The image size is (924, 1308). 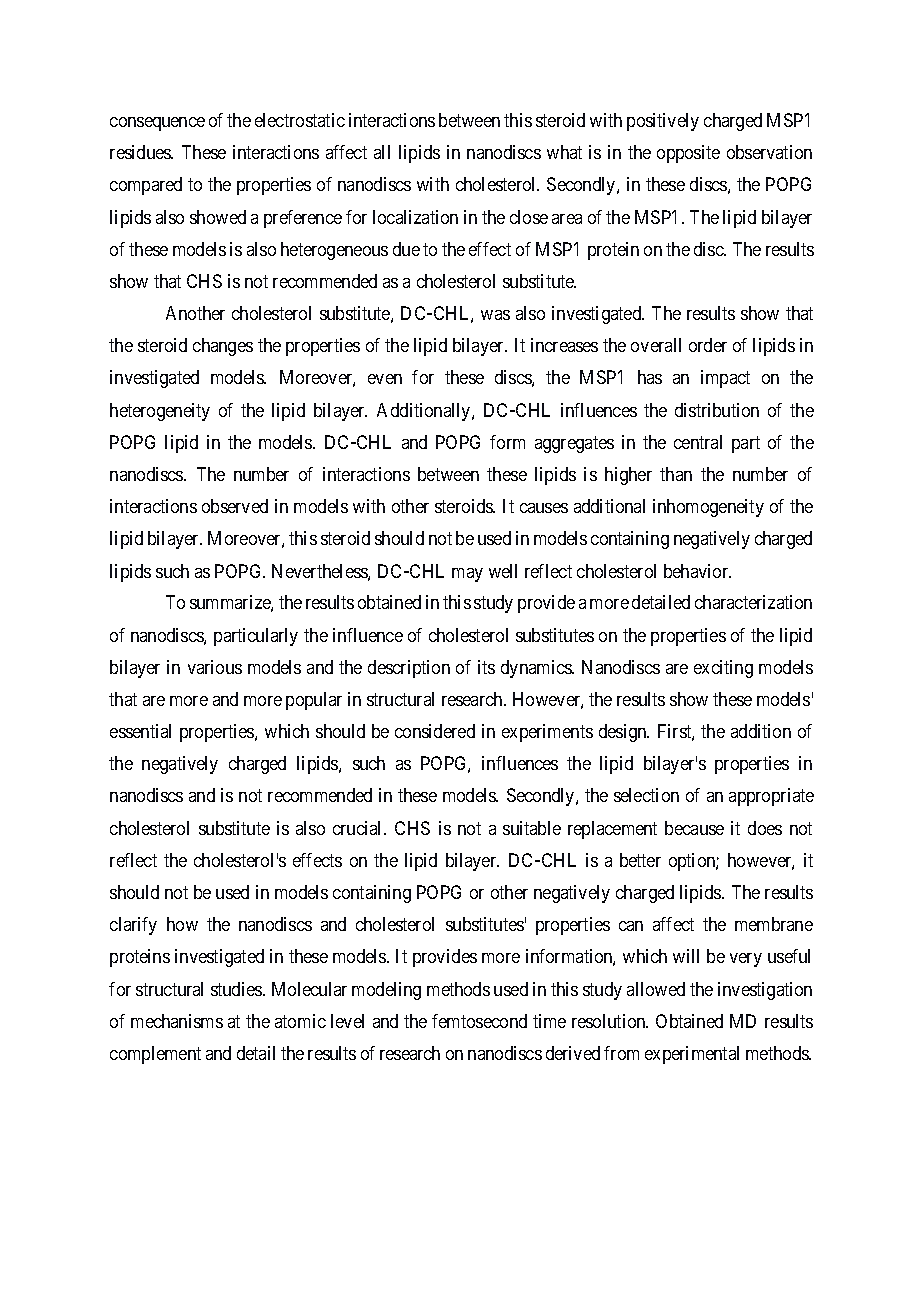 What do you see at coordinates (564, 152) in the screenshot?
I see `what` at bounding box center [564, 152].
